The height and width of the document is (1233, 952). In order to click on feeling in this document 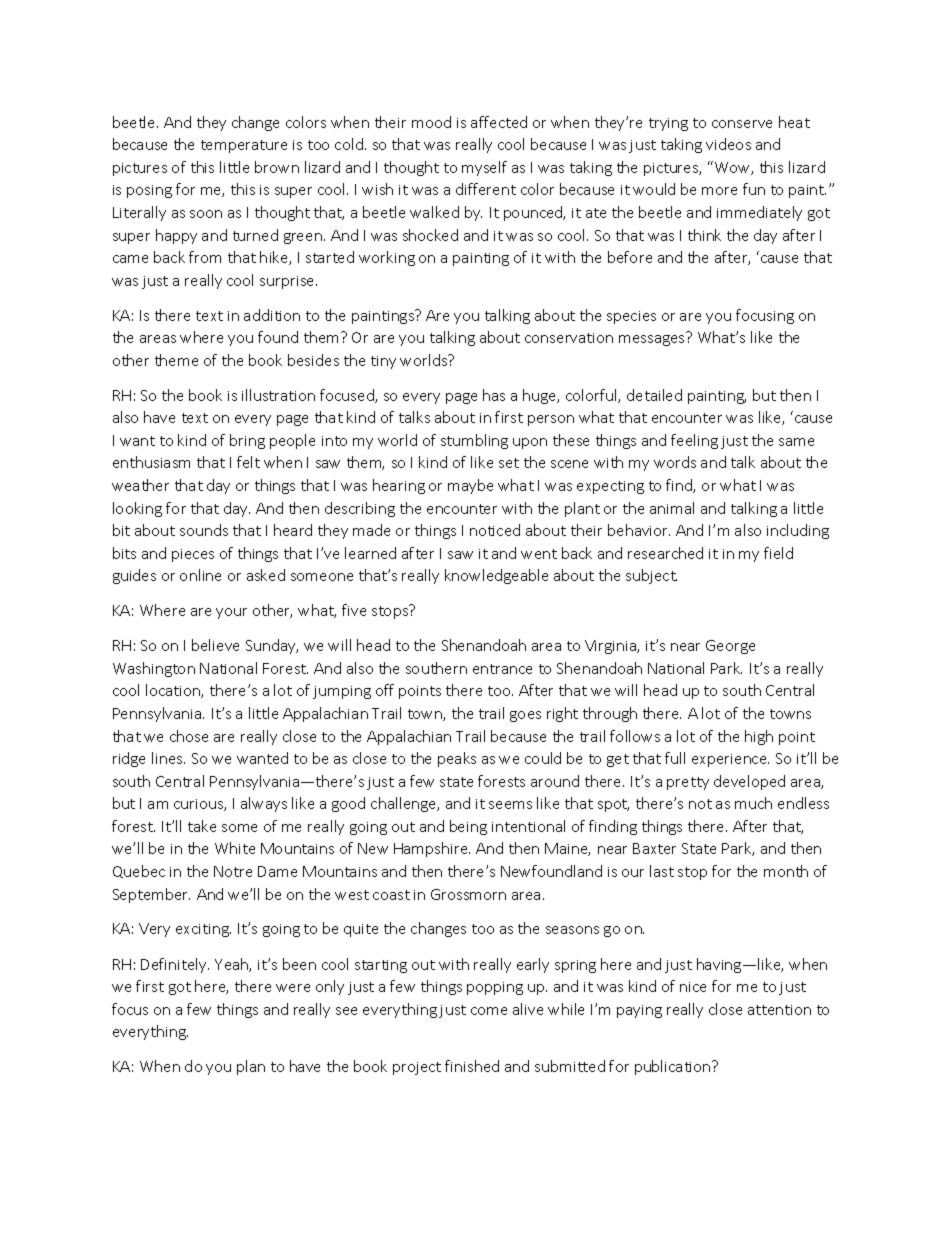, I will do `click(694, 441)`.
